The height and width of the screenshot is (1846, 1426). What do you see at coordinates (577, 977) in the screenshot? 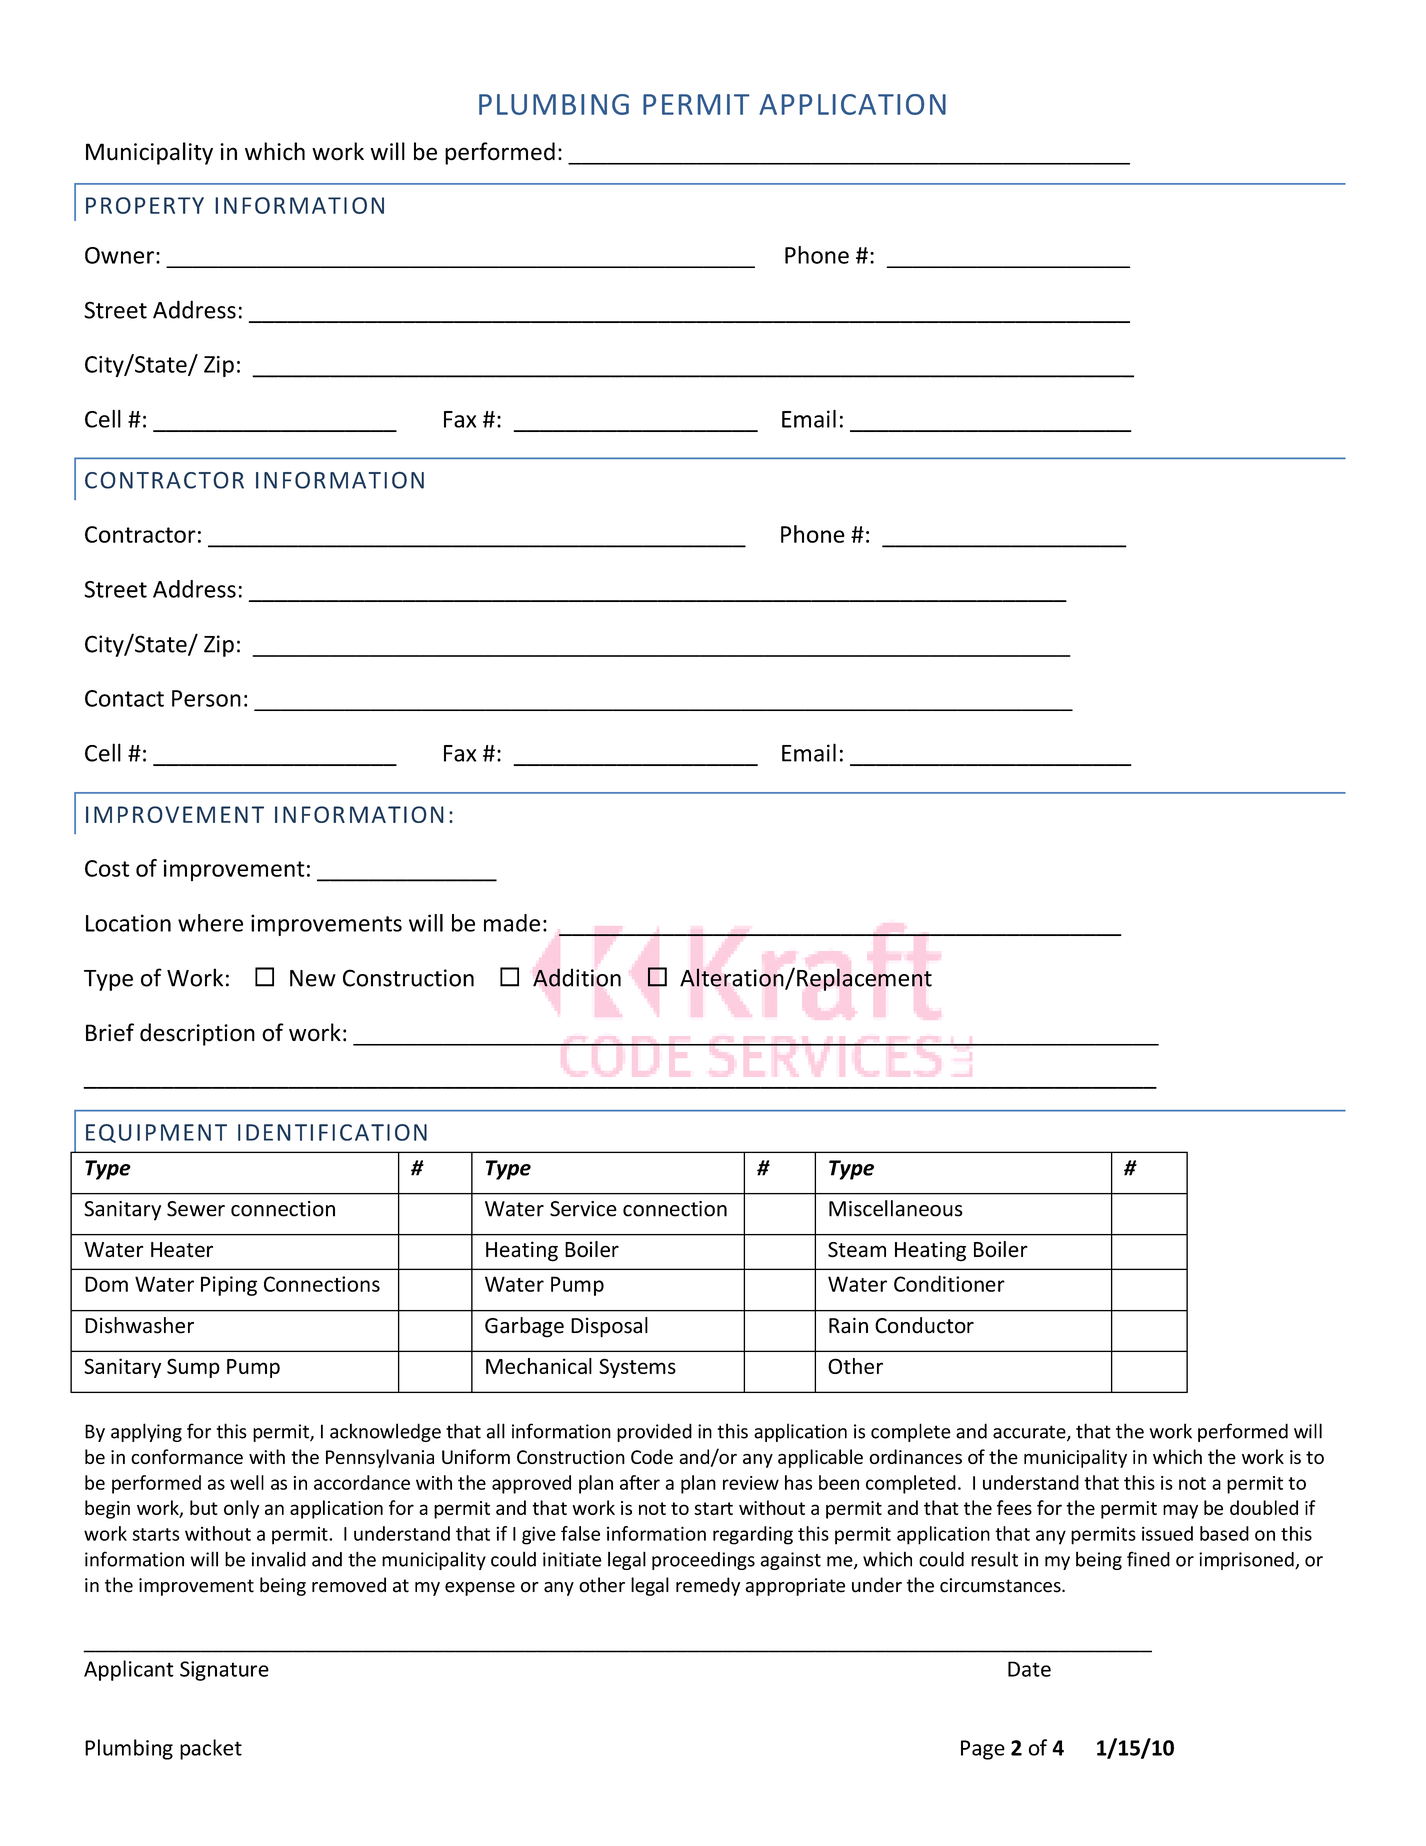
I see `Addition` at bounding box center [577, 977].
